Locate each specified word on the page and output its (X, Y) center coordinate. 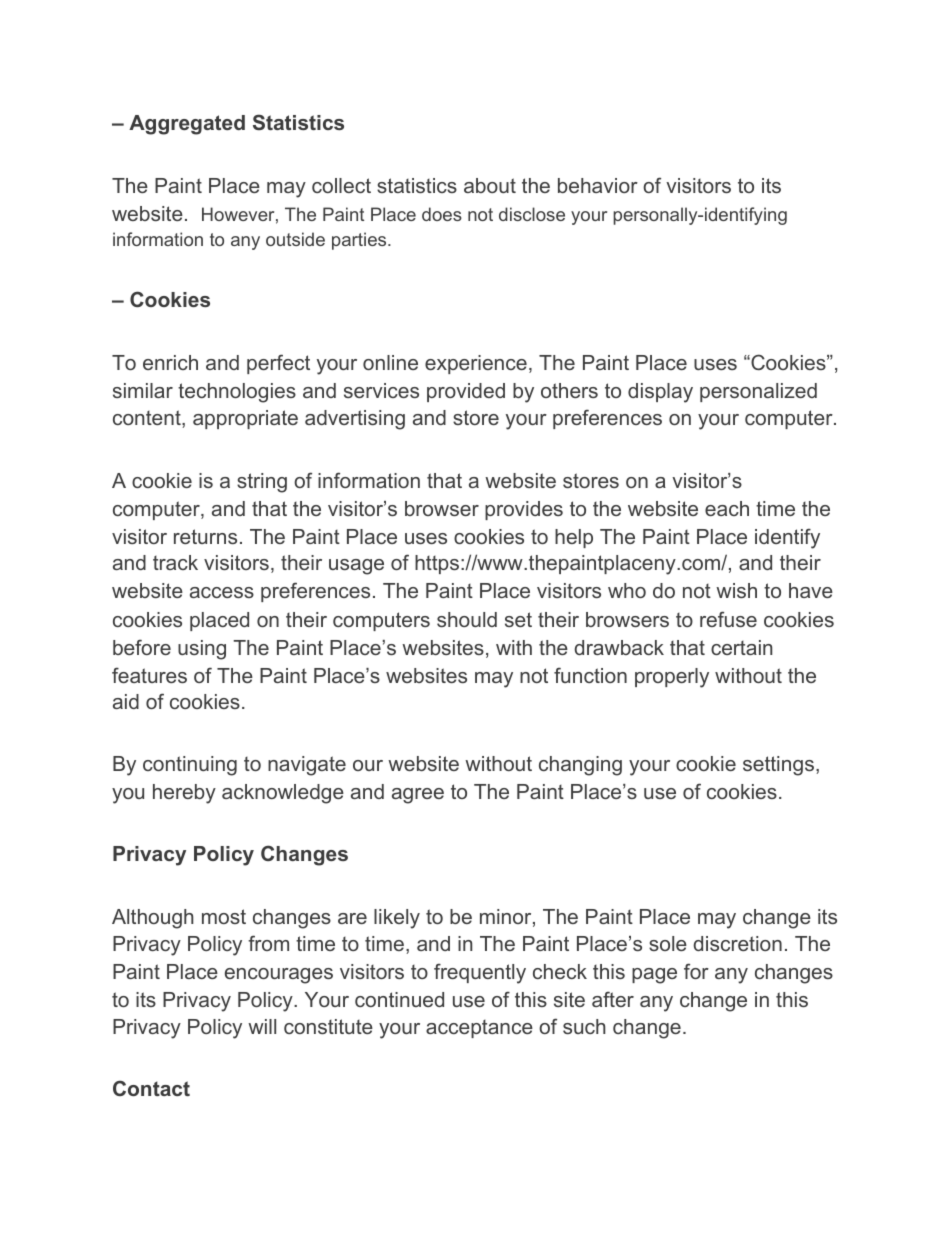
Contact (151, 1088)
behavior (598, 185)
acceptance (479, 1029)
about (490, 185)
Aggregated (187, 125)
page (654, 976)
